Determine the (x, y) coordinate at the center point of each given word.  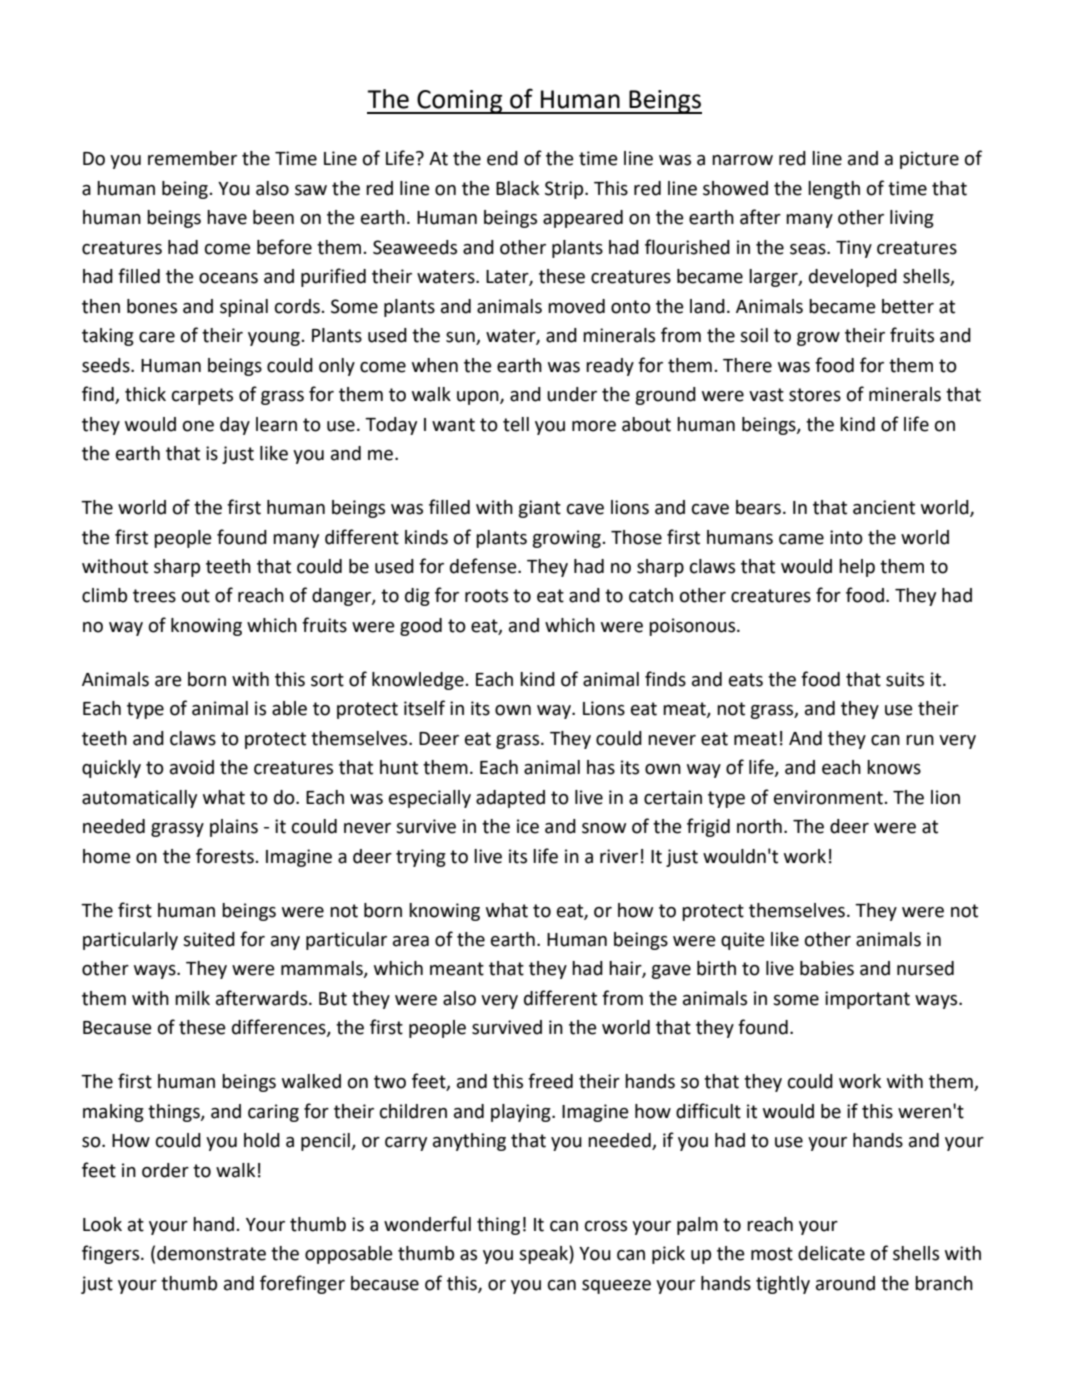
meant (457, 969)
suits (905, 679)
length (834, 190)
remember (192, 158)
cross (606, 1226)
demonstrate (211, 1253)
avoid (192, 767)
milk (192, 998)
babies (827, 968)
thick (145, 394)
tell (516, 424)
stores (815, 395)
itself (424, 708)
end (502, 158)
